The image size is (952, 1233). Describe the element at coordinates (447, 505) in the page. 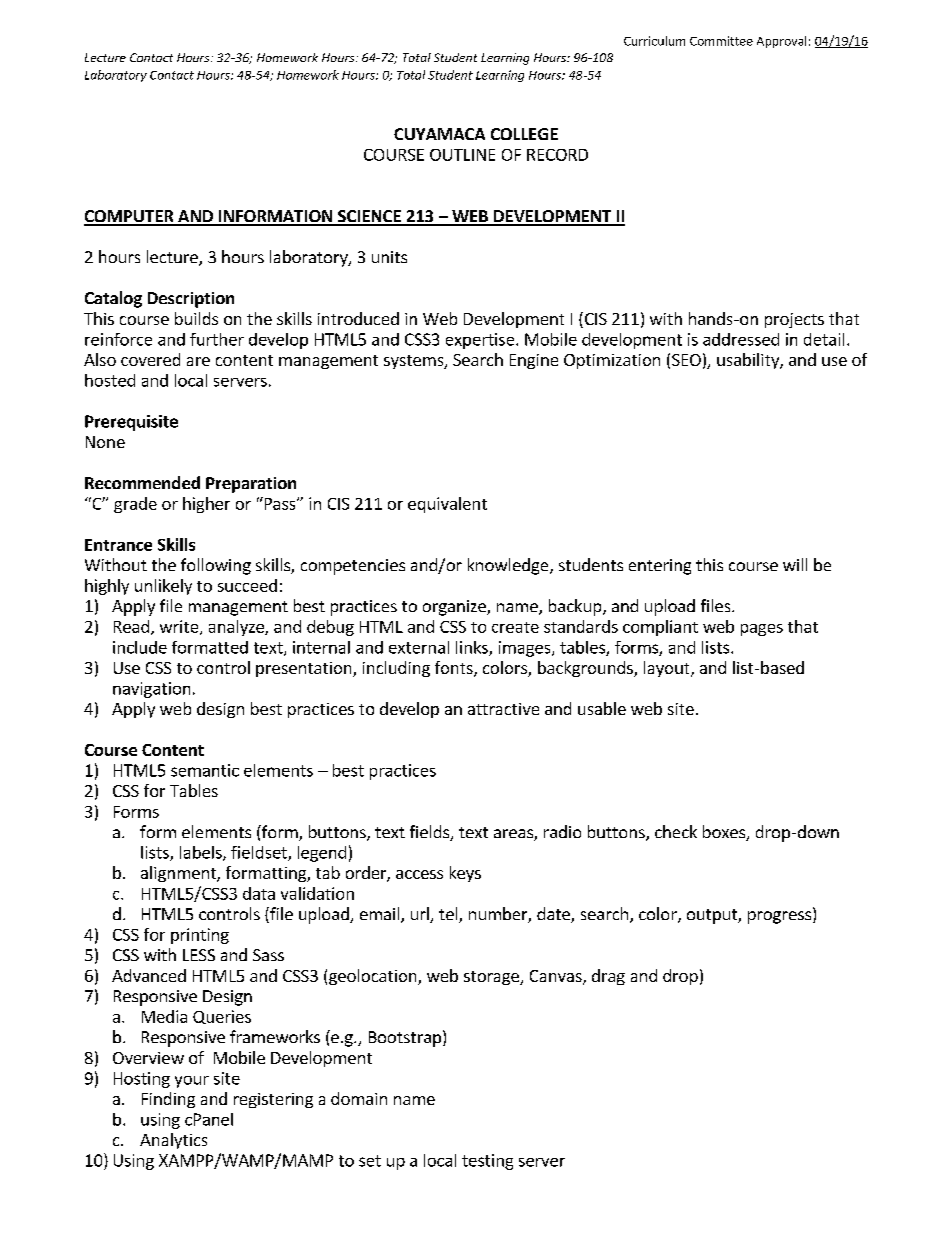

I see `equivalent` at that location.
